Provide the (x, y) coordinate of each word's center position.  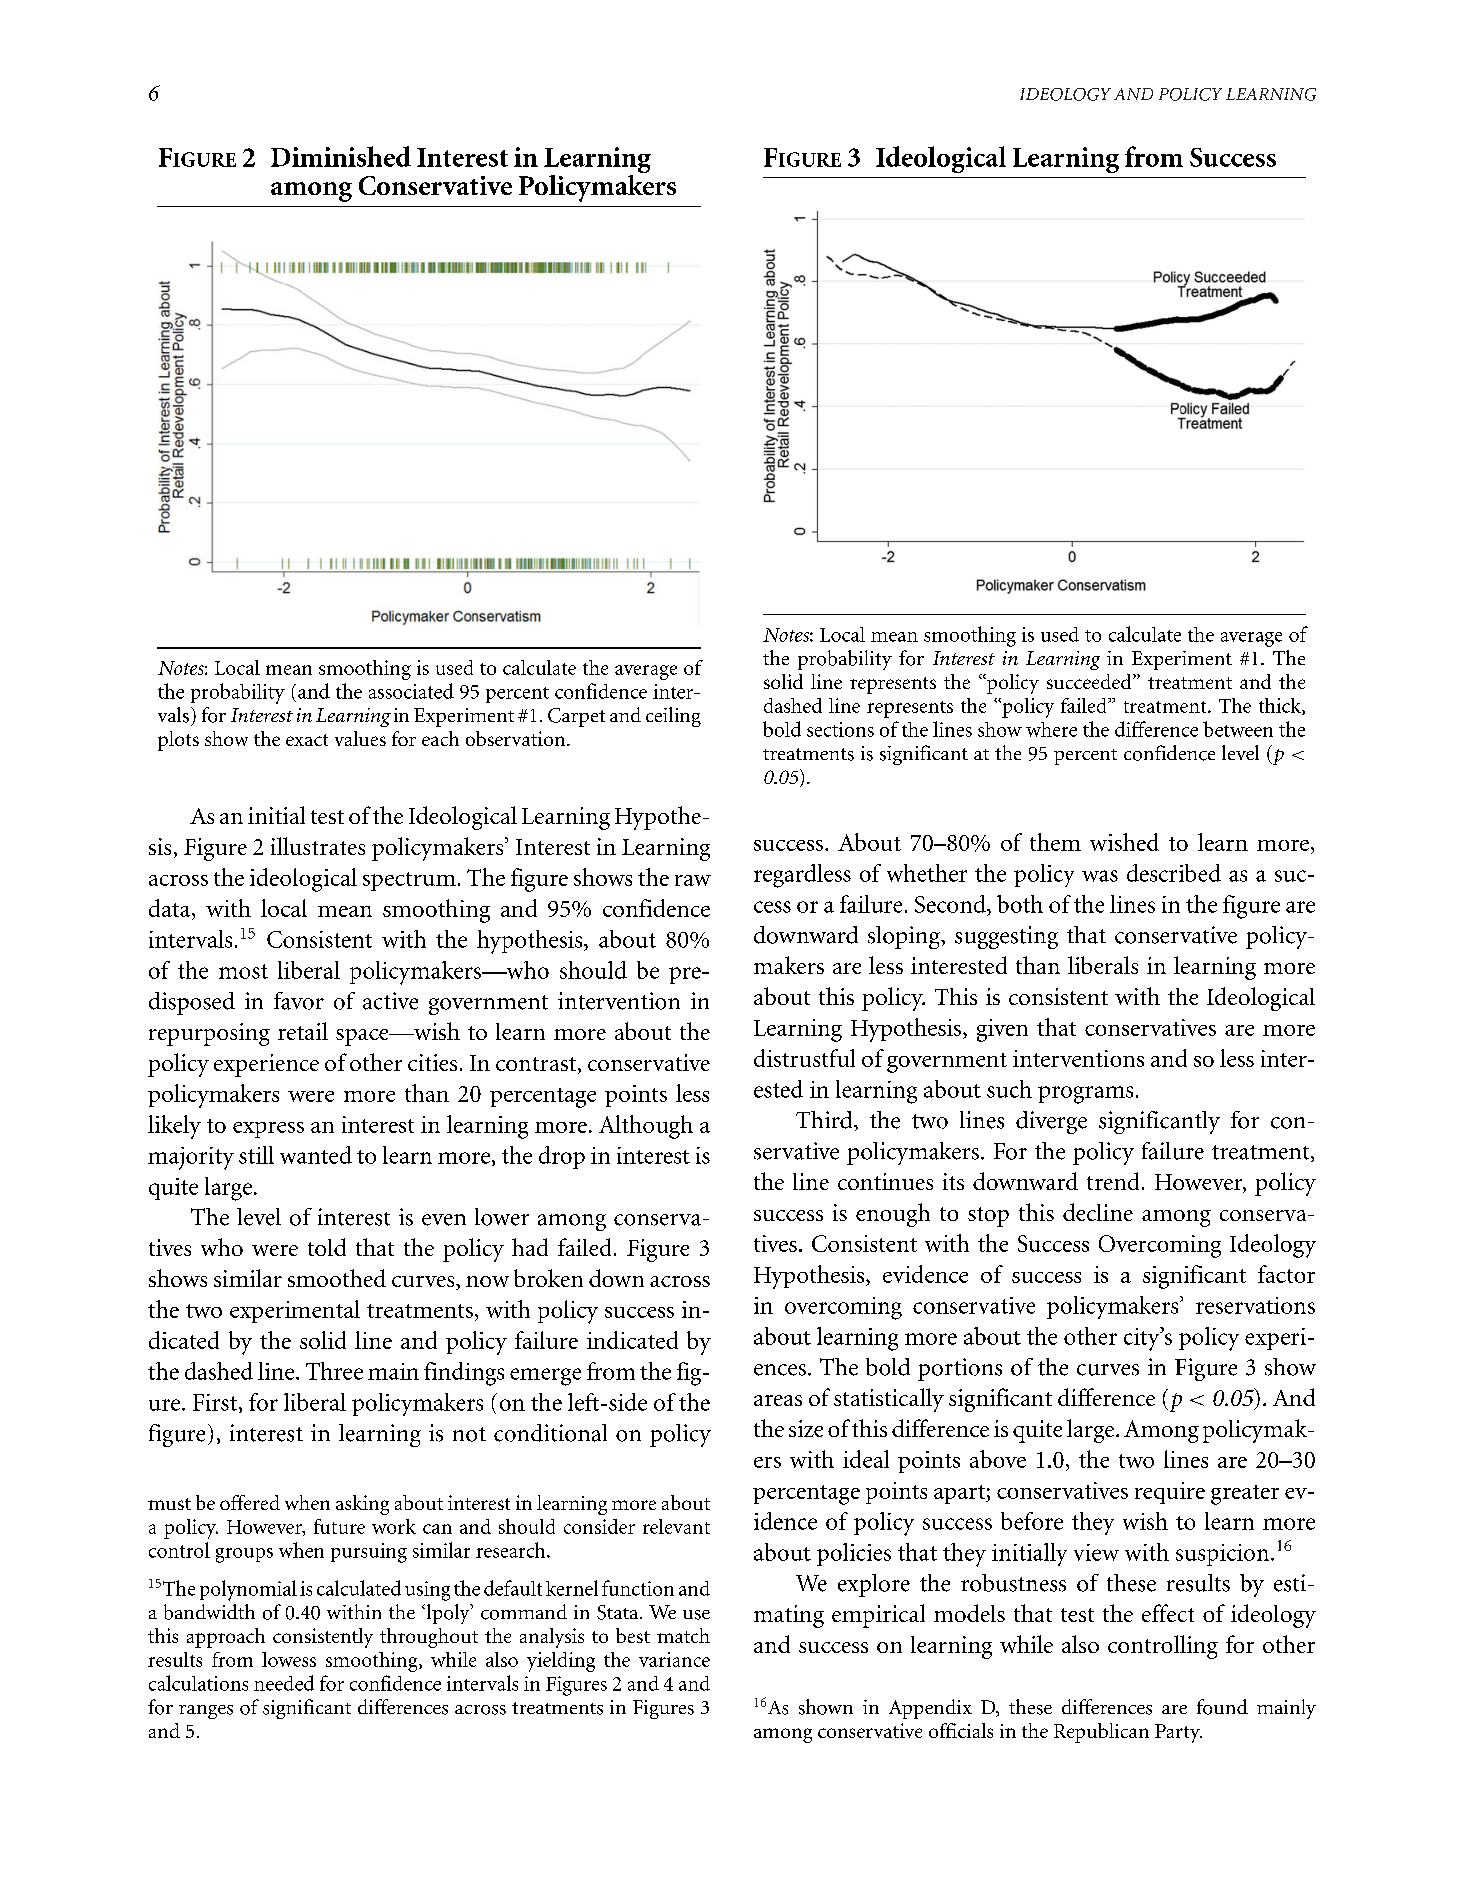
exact (307, 740)
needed (284, 1683)
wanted (316, 1155)
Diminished (341, 156)
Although (646, 1127)
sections (840, 729)
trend (1113, 1181)
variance (674, 1659)
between (1238, 729)
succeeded (1090, 681)
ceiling (673, 717)
